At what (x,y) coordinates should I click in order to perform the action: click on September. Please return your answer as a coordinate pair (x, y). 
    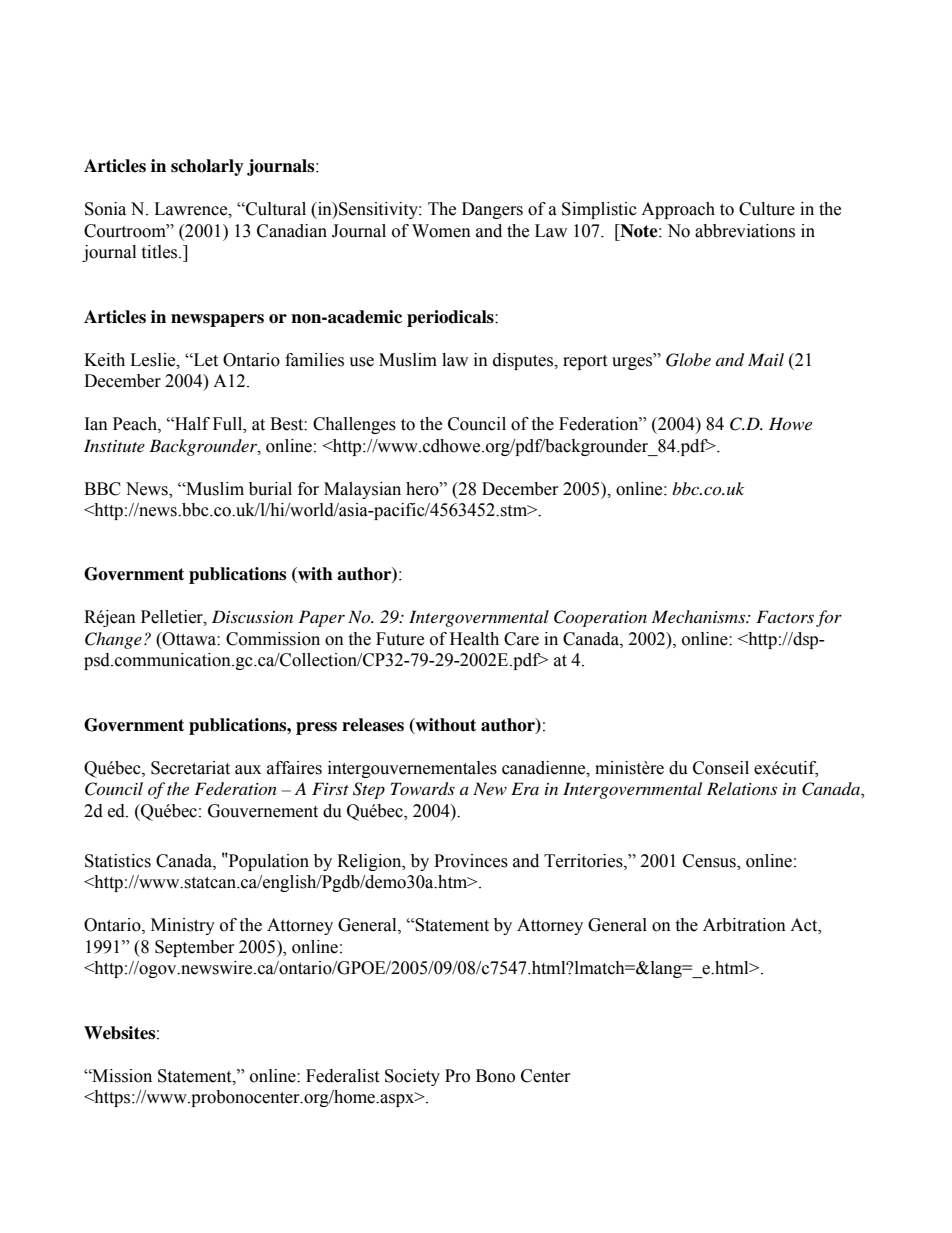
    Looking at the image, I should click on (195, 948).
